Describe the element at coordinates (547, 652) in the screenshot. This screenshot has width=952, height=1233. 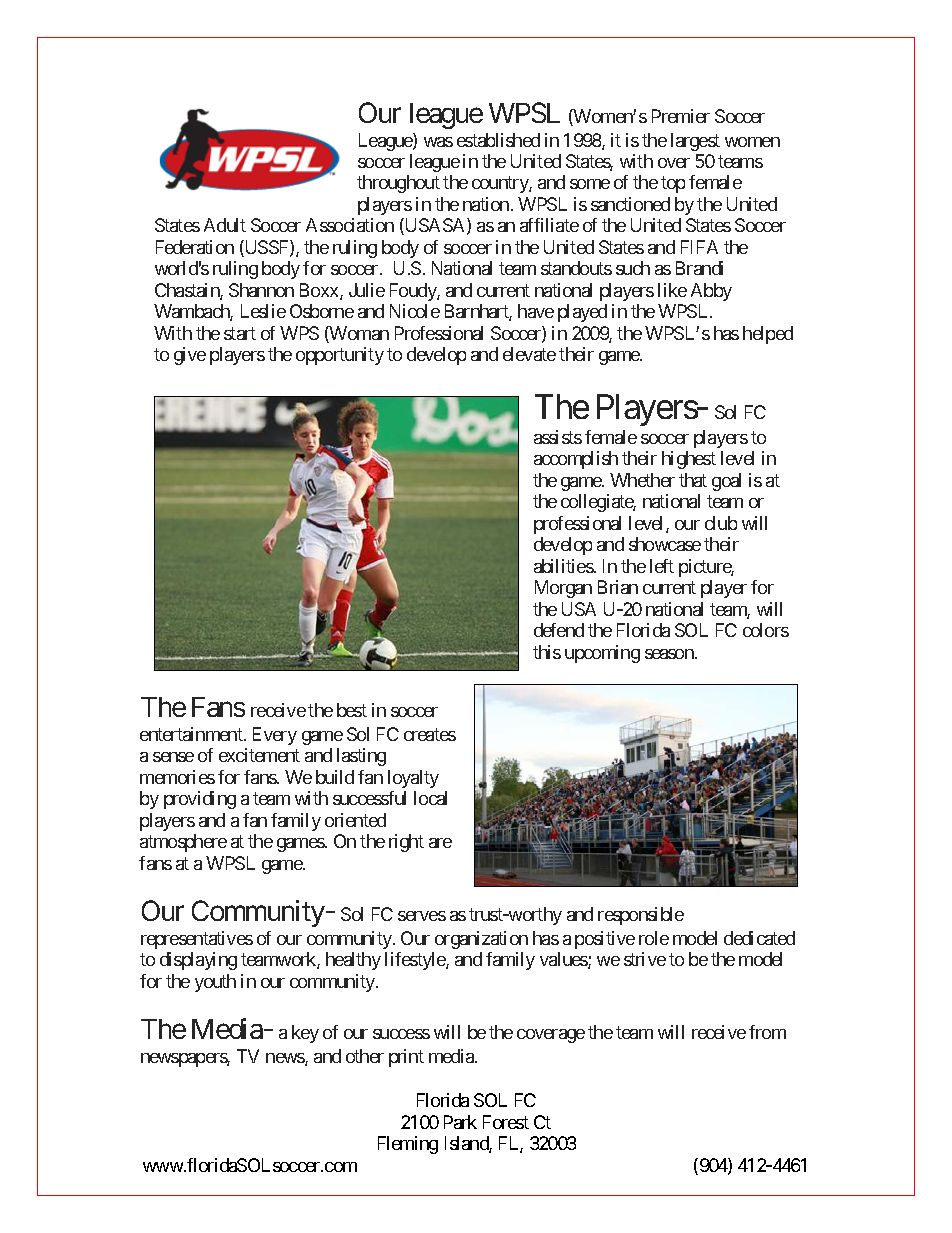
I see `this` at that location.
